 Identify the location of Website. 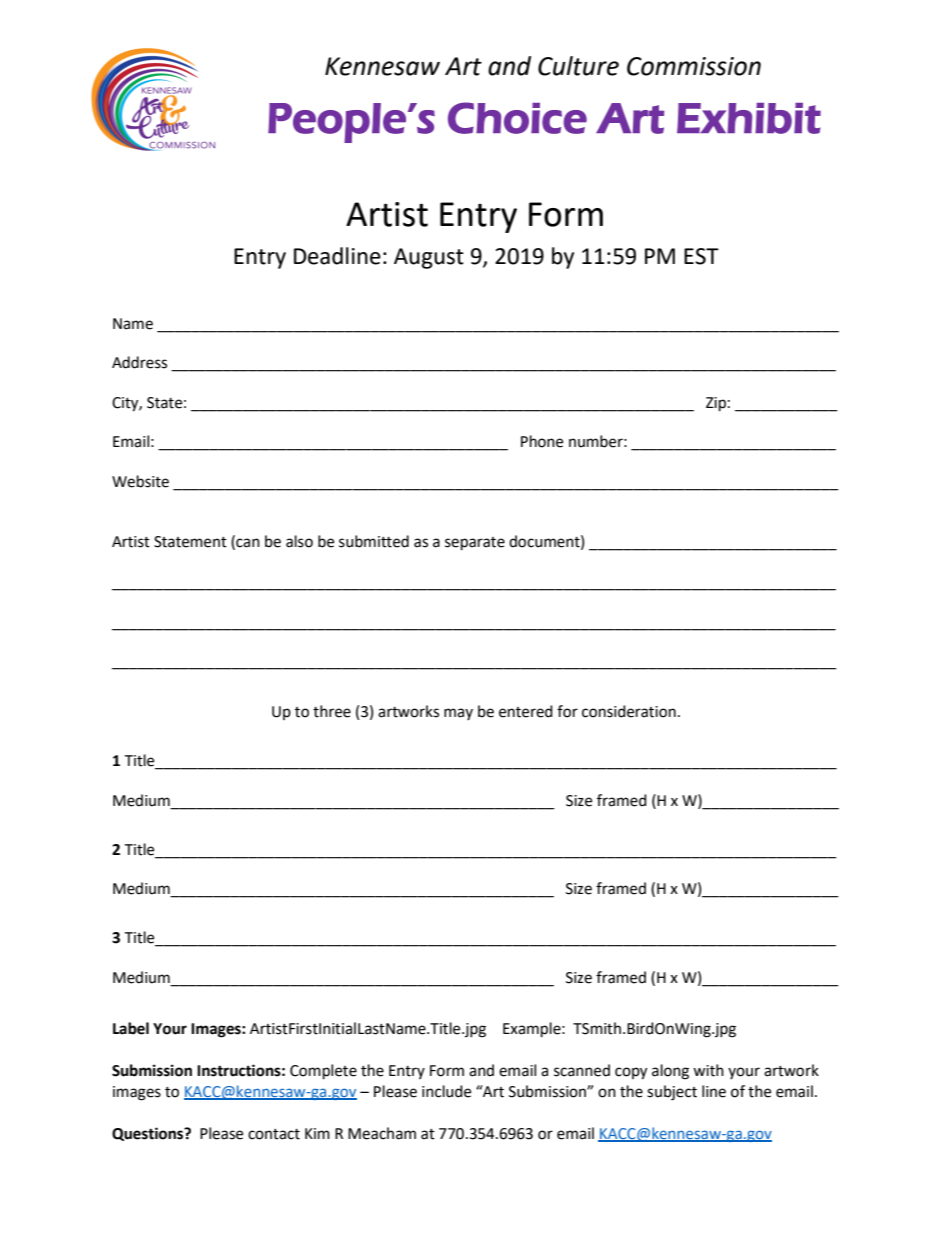
(140, 481).
